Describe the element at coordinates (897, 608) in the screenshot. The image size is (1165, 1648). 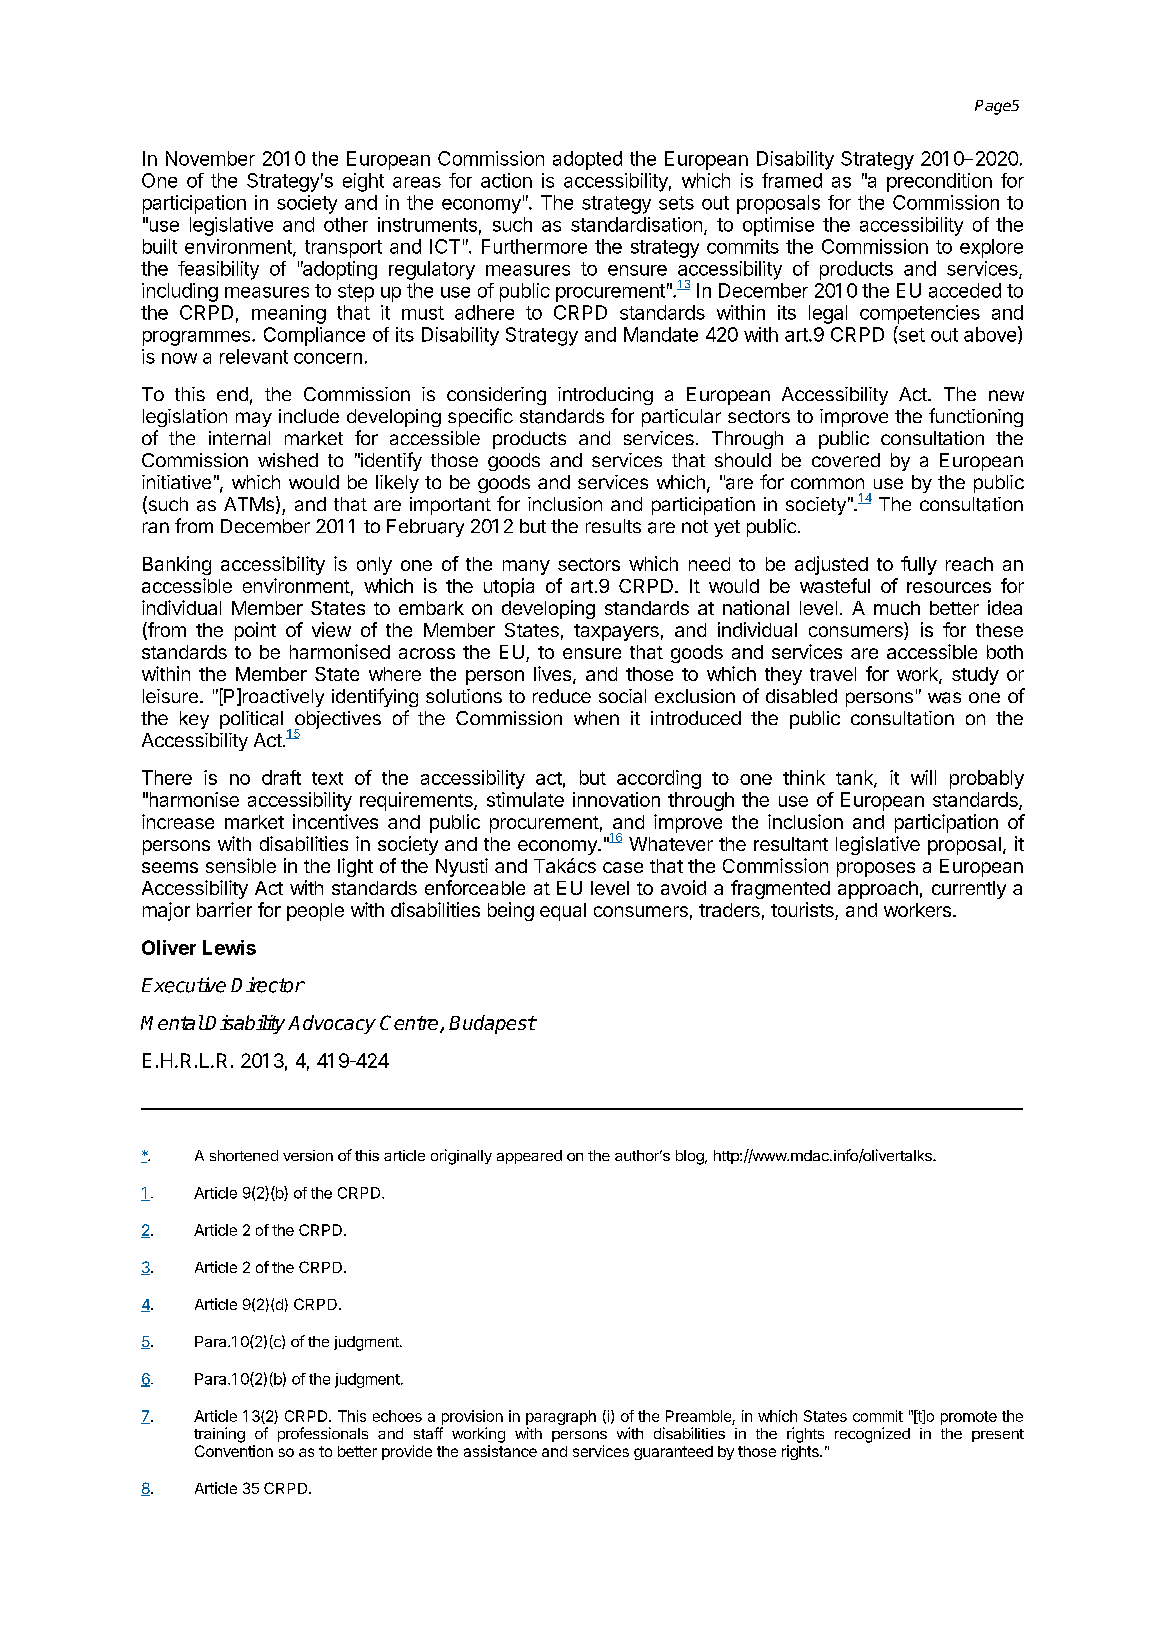
I see `much` at that location.
